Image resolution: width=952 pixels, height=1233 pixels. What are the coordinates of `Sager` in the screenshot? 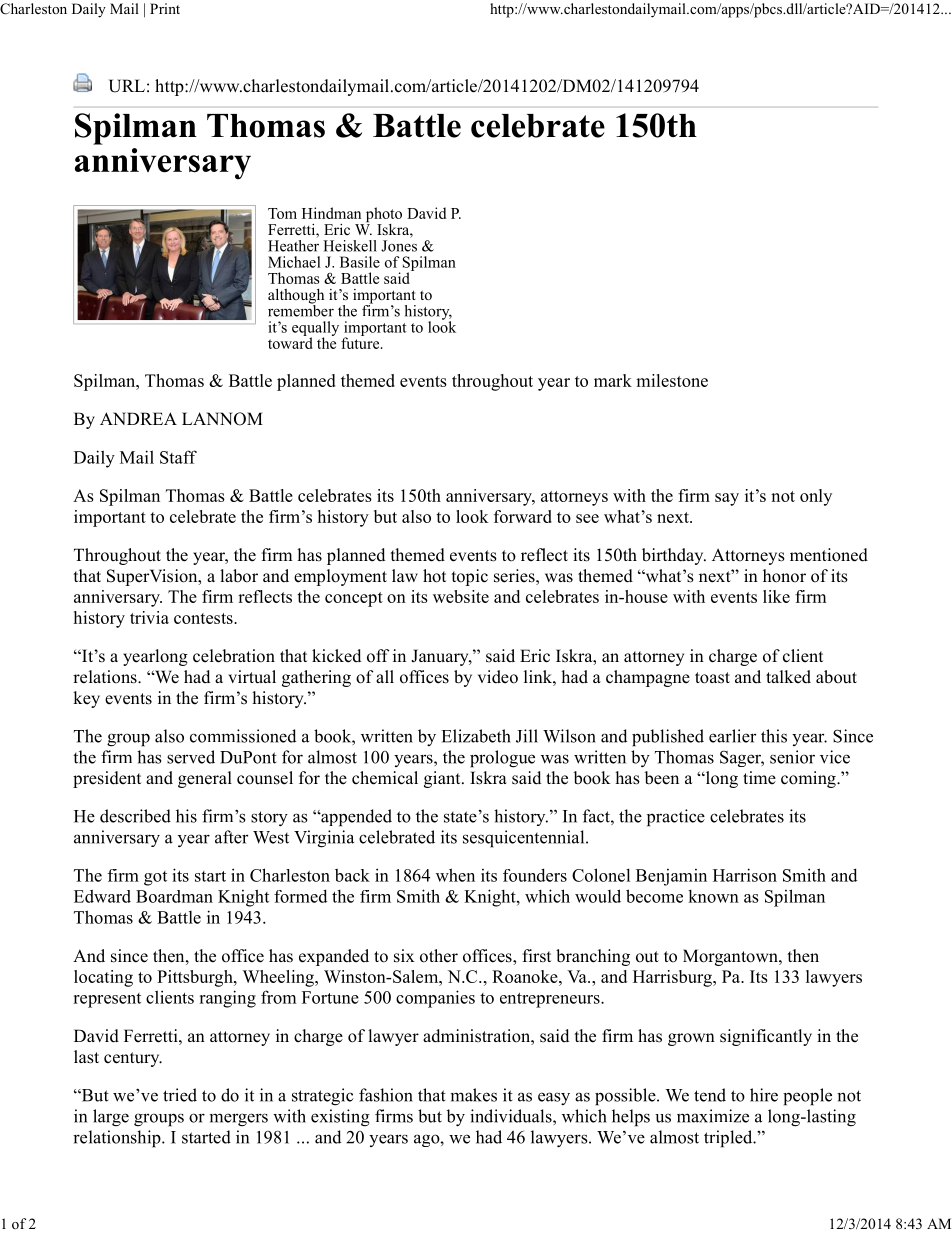 It's located at (742, 758).
